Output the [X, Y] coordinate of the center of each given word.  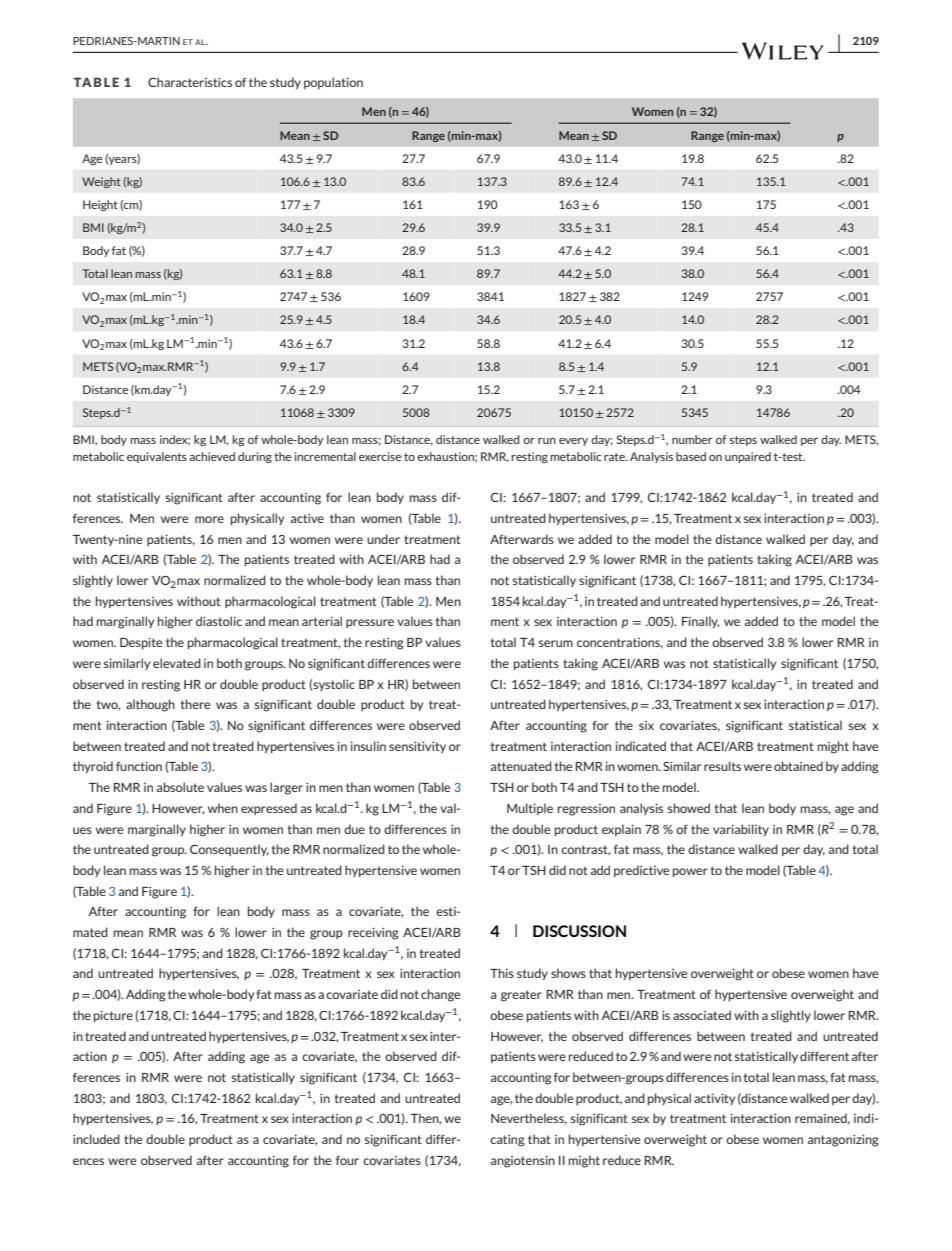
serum [556, 643]
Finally [701, 622]
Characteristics [190, 82]
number [692, 439]
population [333, 83]
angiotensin [523, 1162]
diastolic [219, 621]
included [96, 1139]
